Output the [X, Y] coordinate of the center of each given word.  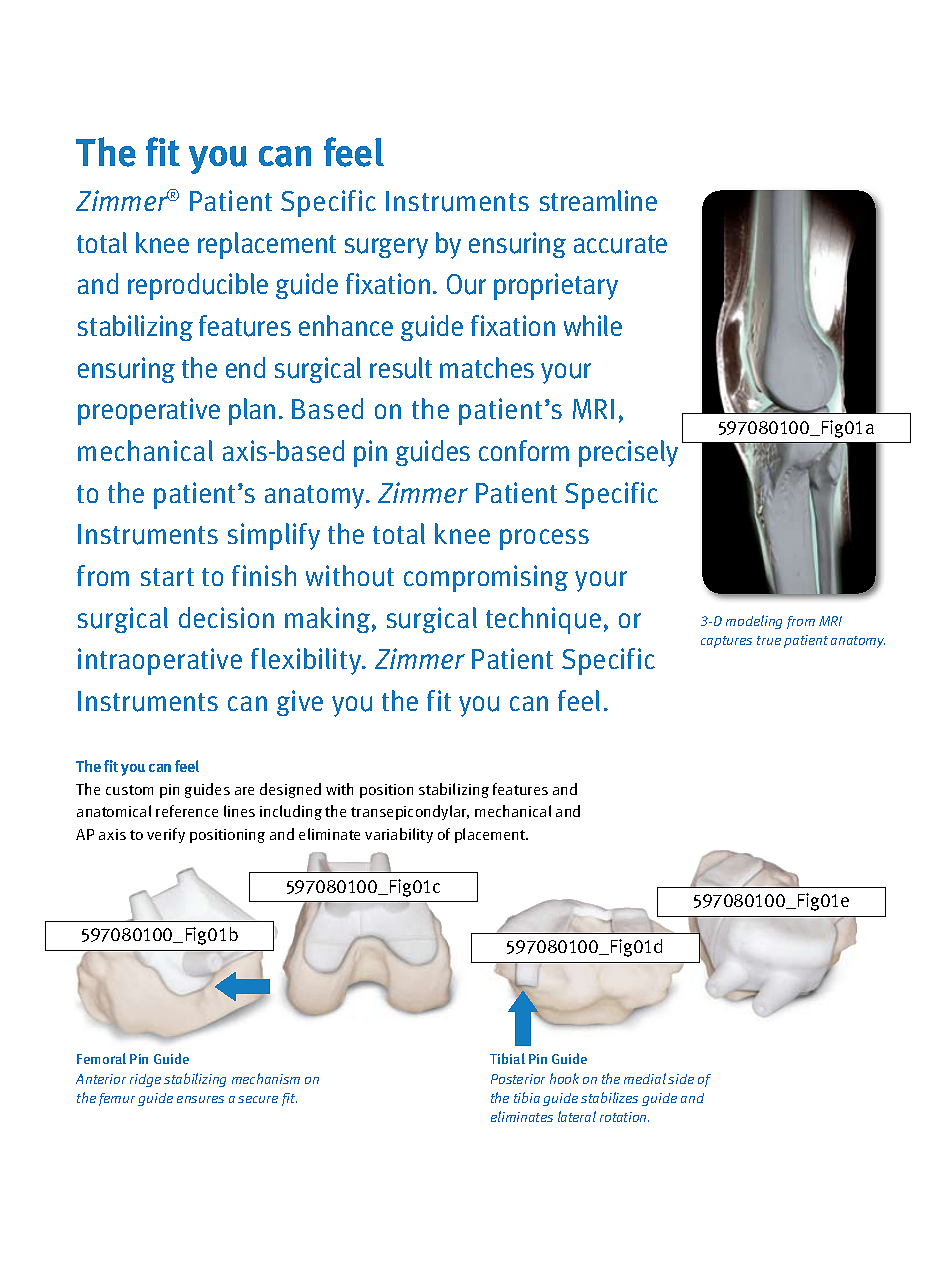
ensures [200, 1099]
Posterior [518, 1079]
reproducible [198, 286]
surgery [386, 248]
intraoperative [160, 661]
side [681, 1079]
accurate [620, 244]
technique [543, 620]
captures [726, 642]
